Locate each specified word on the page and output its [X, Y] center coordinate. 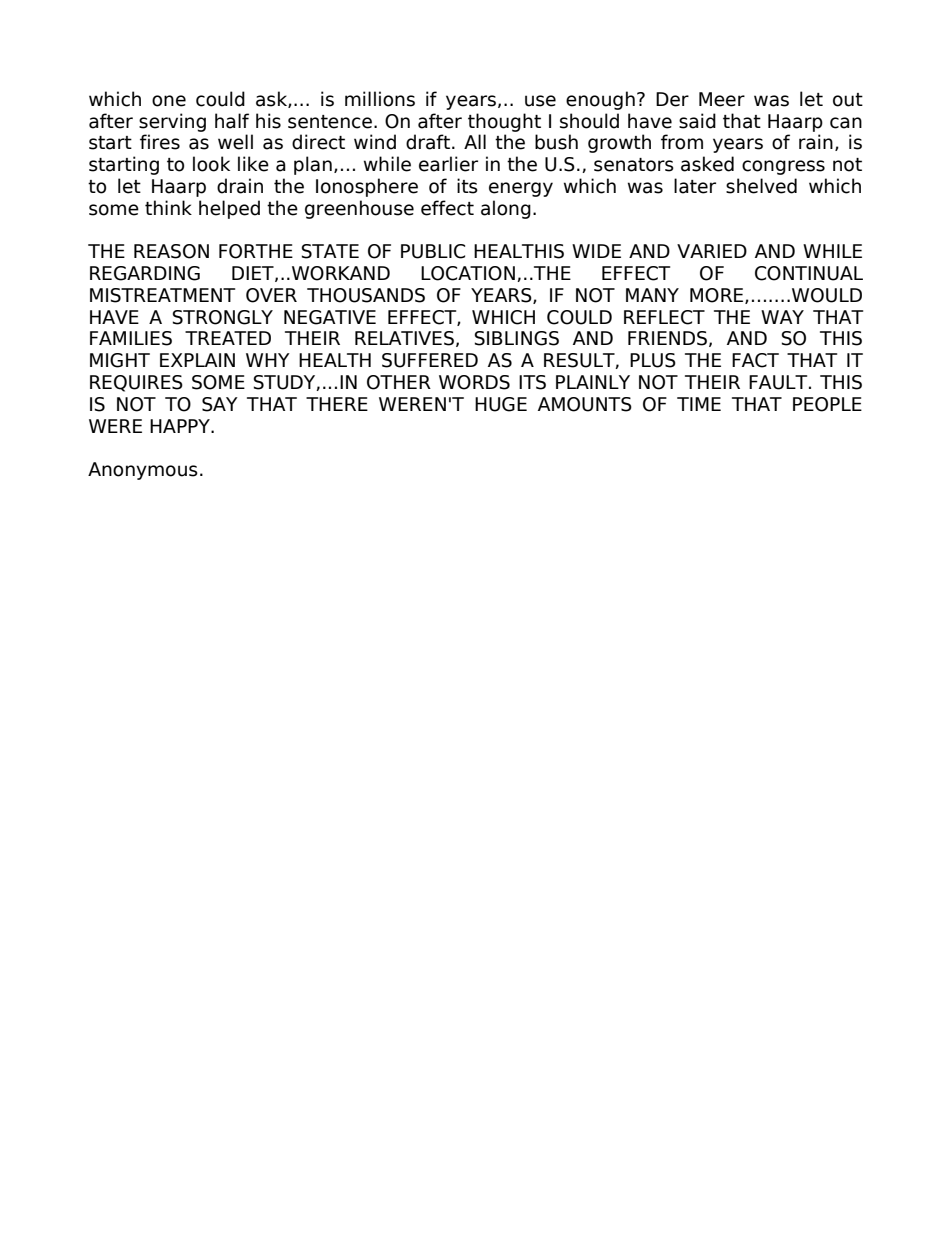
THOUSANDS [366, 295]
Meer [722, 99]
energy [521, 189]
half [232, 121]
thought [504, 122]
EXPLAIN [197, 360]
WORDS [474, 382]
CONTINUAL [809, 273]
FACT [755, 360]
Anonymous [143, 471]
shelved [761, 186]
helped [229, 209]
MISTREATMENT [162, 295]
